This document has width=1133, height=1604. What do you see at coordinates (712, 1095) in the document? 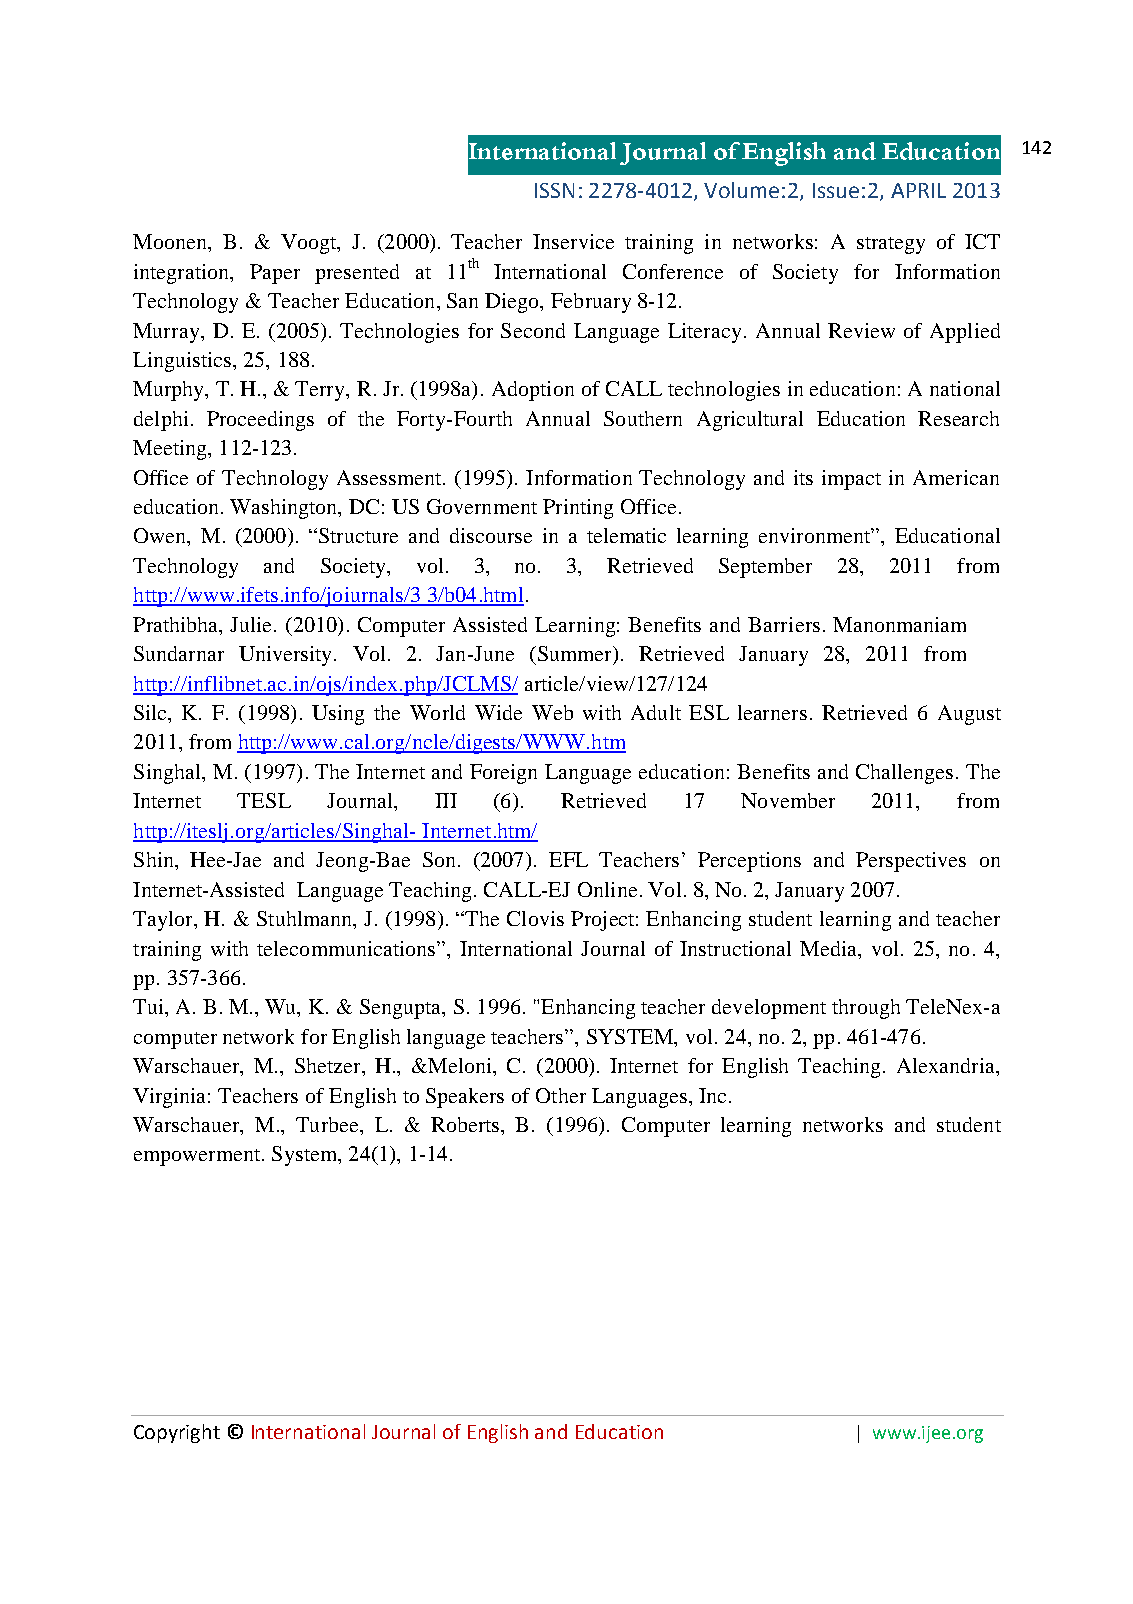
I see `Inc` at bounding box center [712, 1095].
